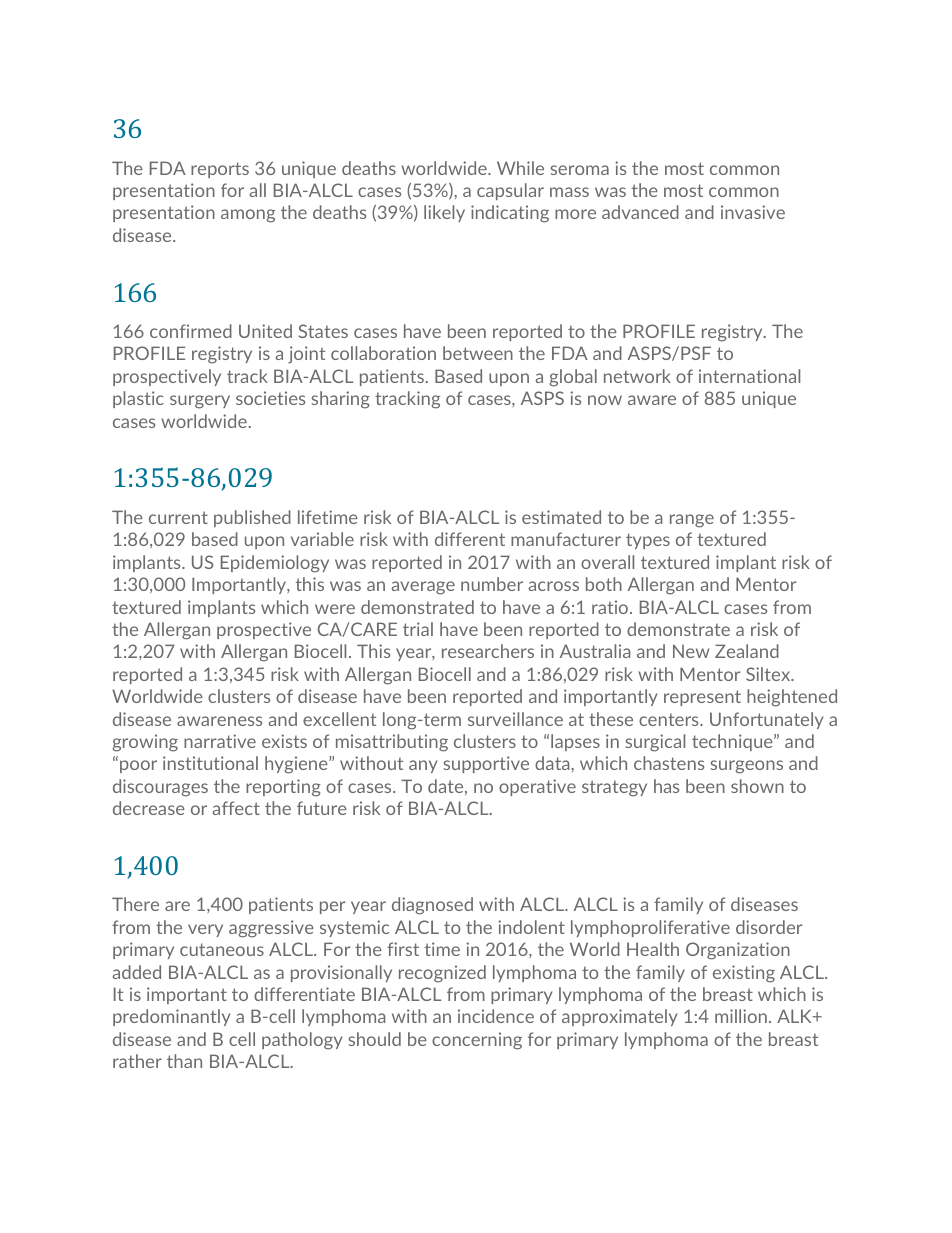 The width and height of the screenshot is (952, 1233). I want to click on concerning, so click(477, 1041).
